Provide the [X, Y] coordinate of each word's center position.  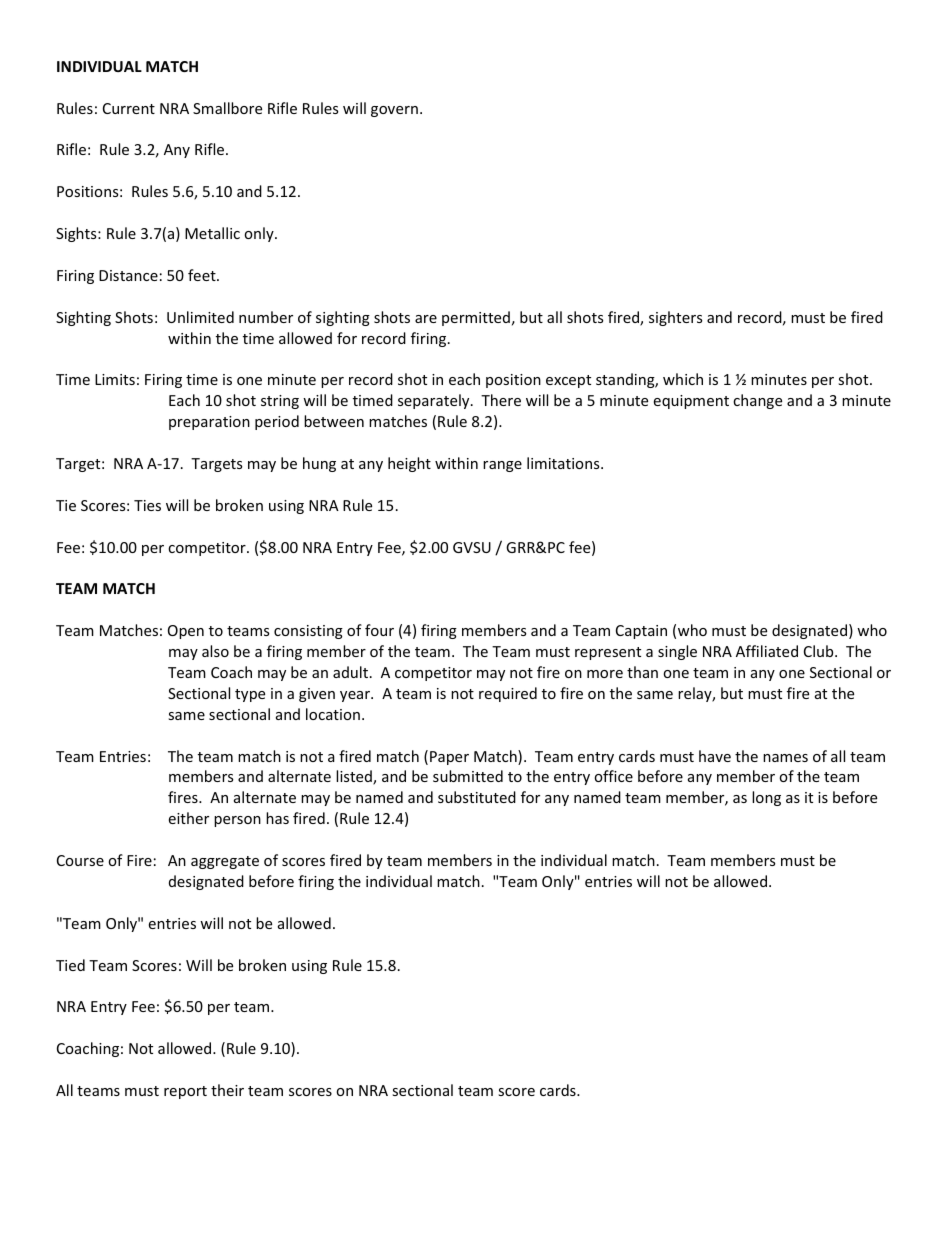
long [766, 798]
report [185, 1092]
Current [129, 108]
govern [394, 111]
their [227, 1090]
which [683, 379]
